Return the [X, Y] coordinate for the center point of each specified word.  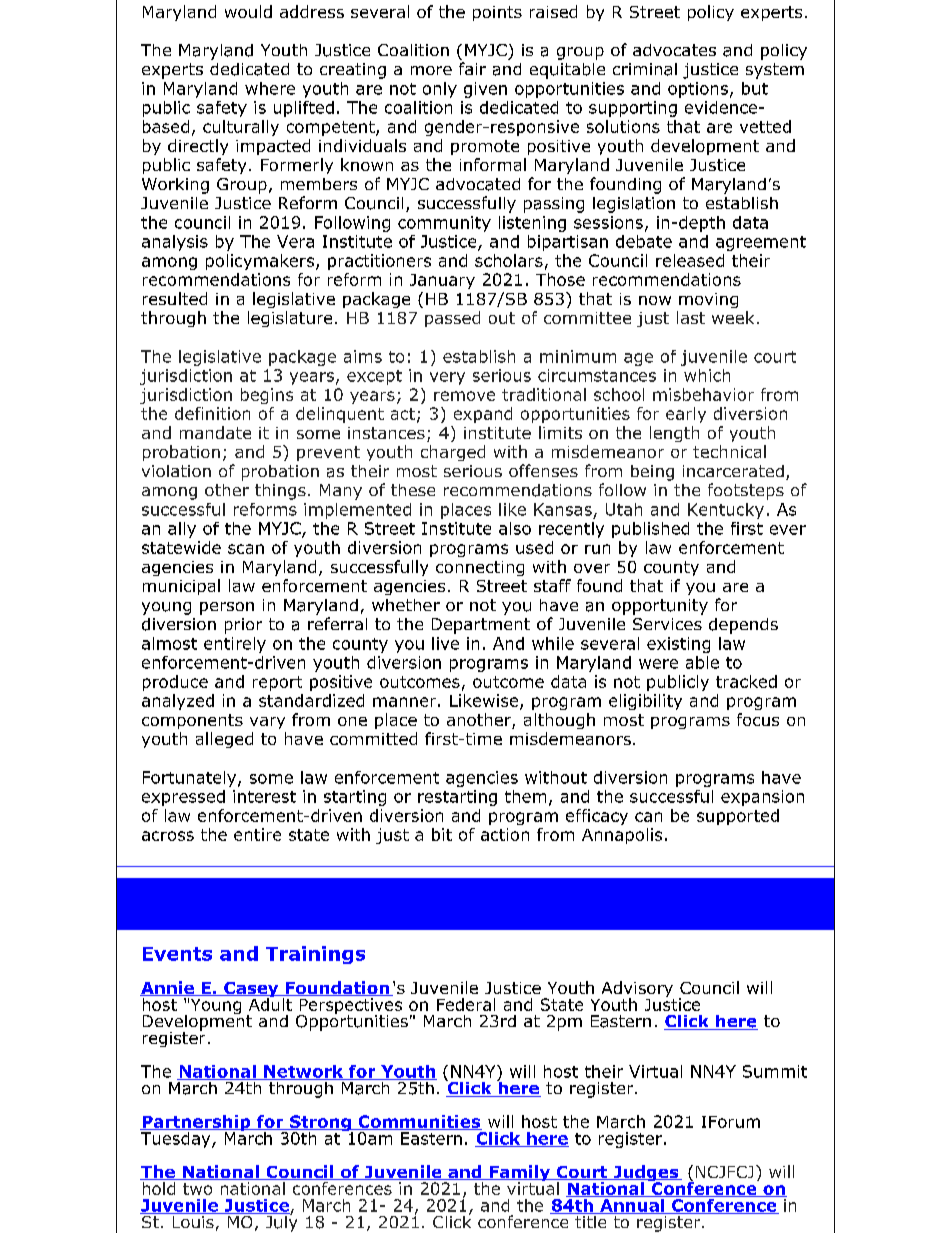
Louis [193, 1220]
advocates [674, 50]
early [686, 415]
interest [264, 796]
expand [483, 415]
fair [472, 68]
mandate [215, 432]
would [248, 11]
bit [442, 834]
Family [520, 1174]
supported [738, 817]
